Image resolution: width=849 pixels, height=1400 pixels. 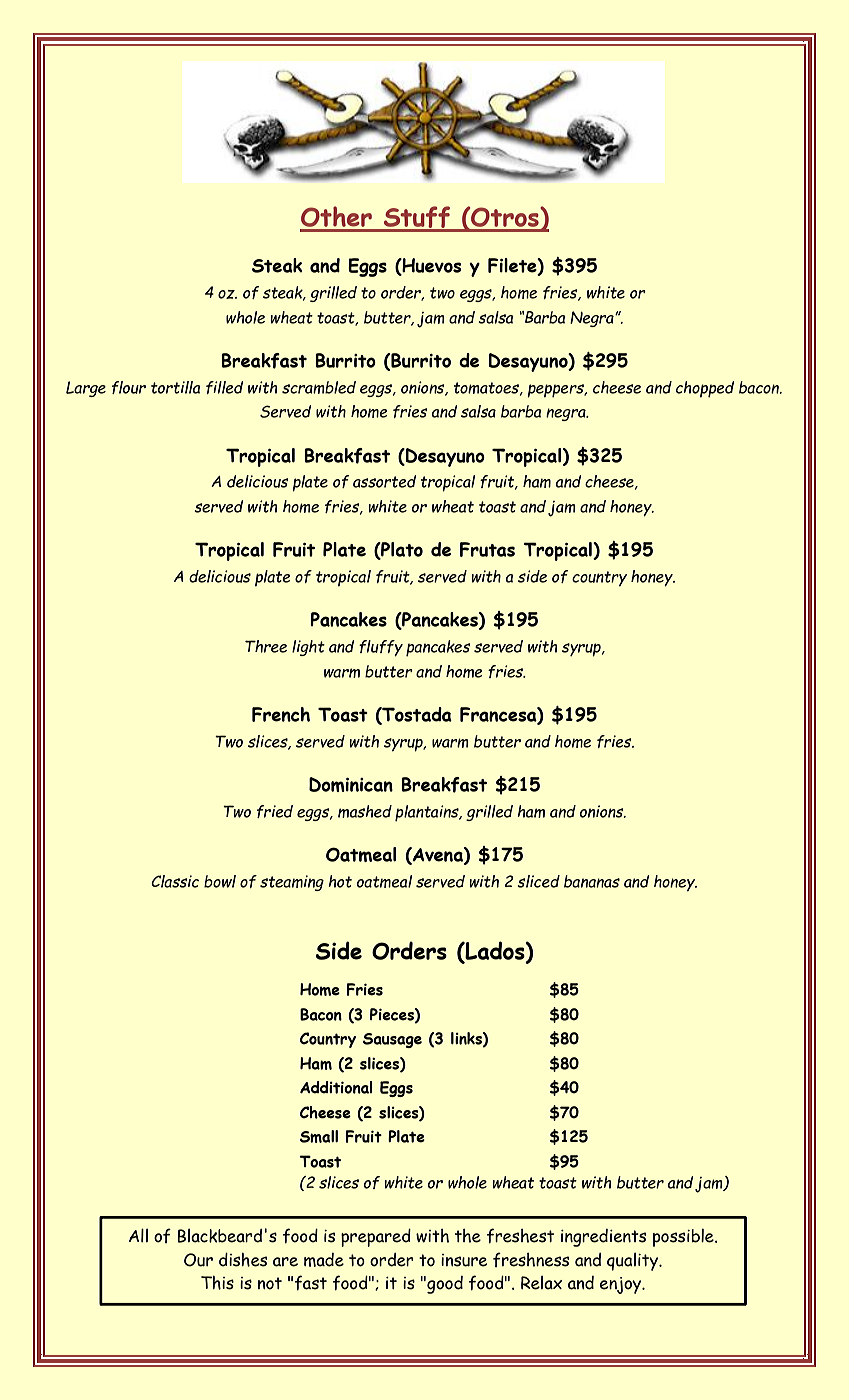 I want to click on tortilla, so click(x=176, y=387).
